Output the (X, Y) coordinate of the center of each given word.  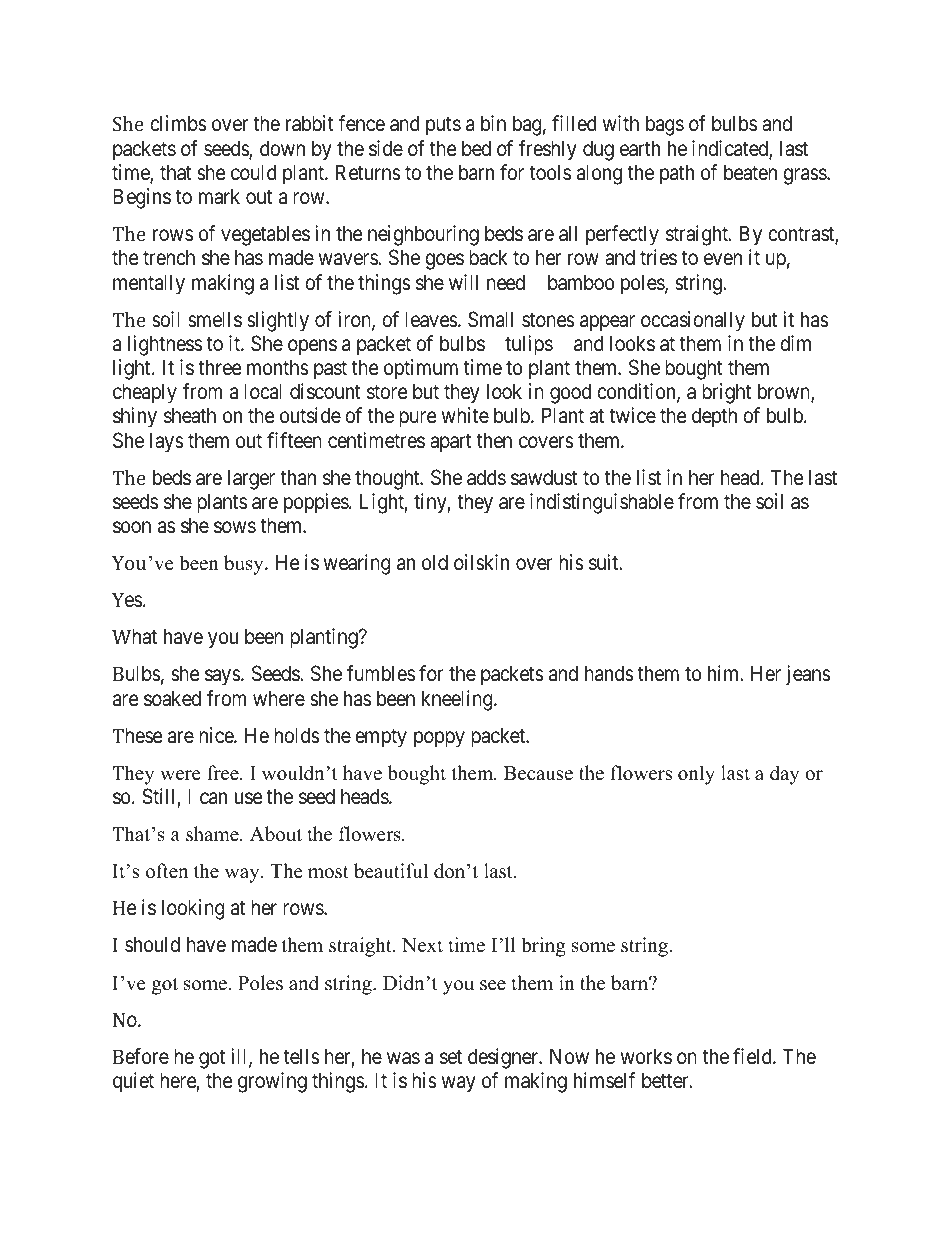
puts (443, 126)
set (451, 1057)
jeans (808, 675)
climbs (178, 123)
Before (141, 1056)
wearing (357, 564)
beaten (750, 172)
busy (245, 565)
